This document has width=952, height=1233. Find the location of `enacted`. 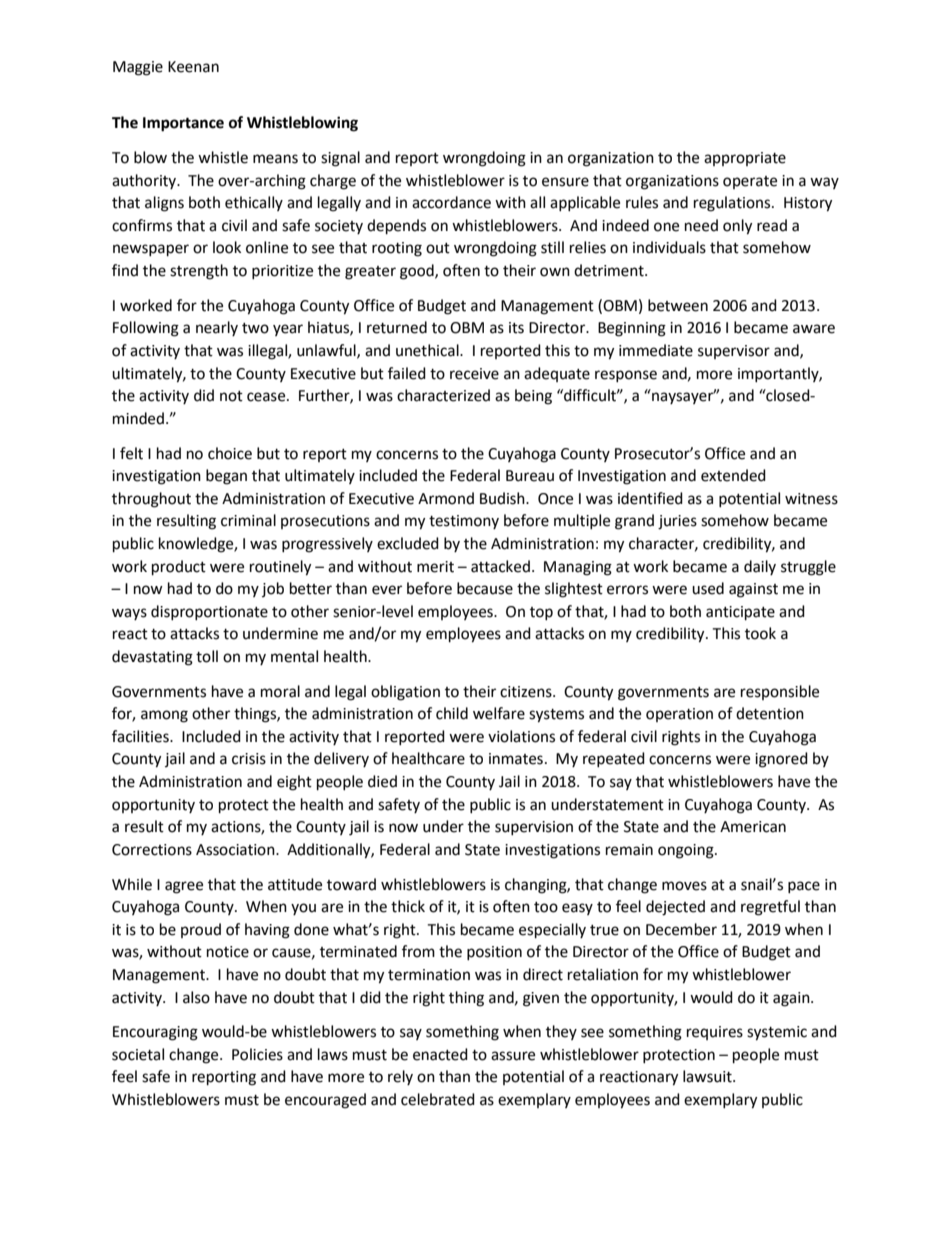

enacted is located at coordinates (440, 1054).
